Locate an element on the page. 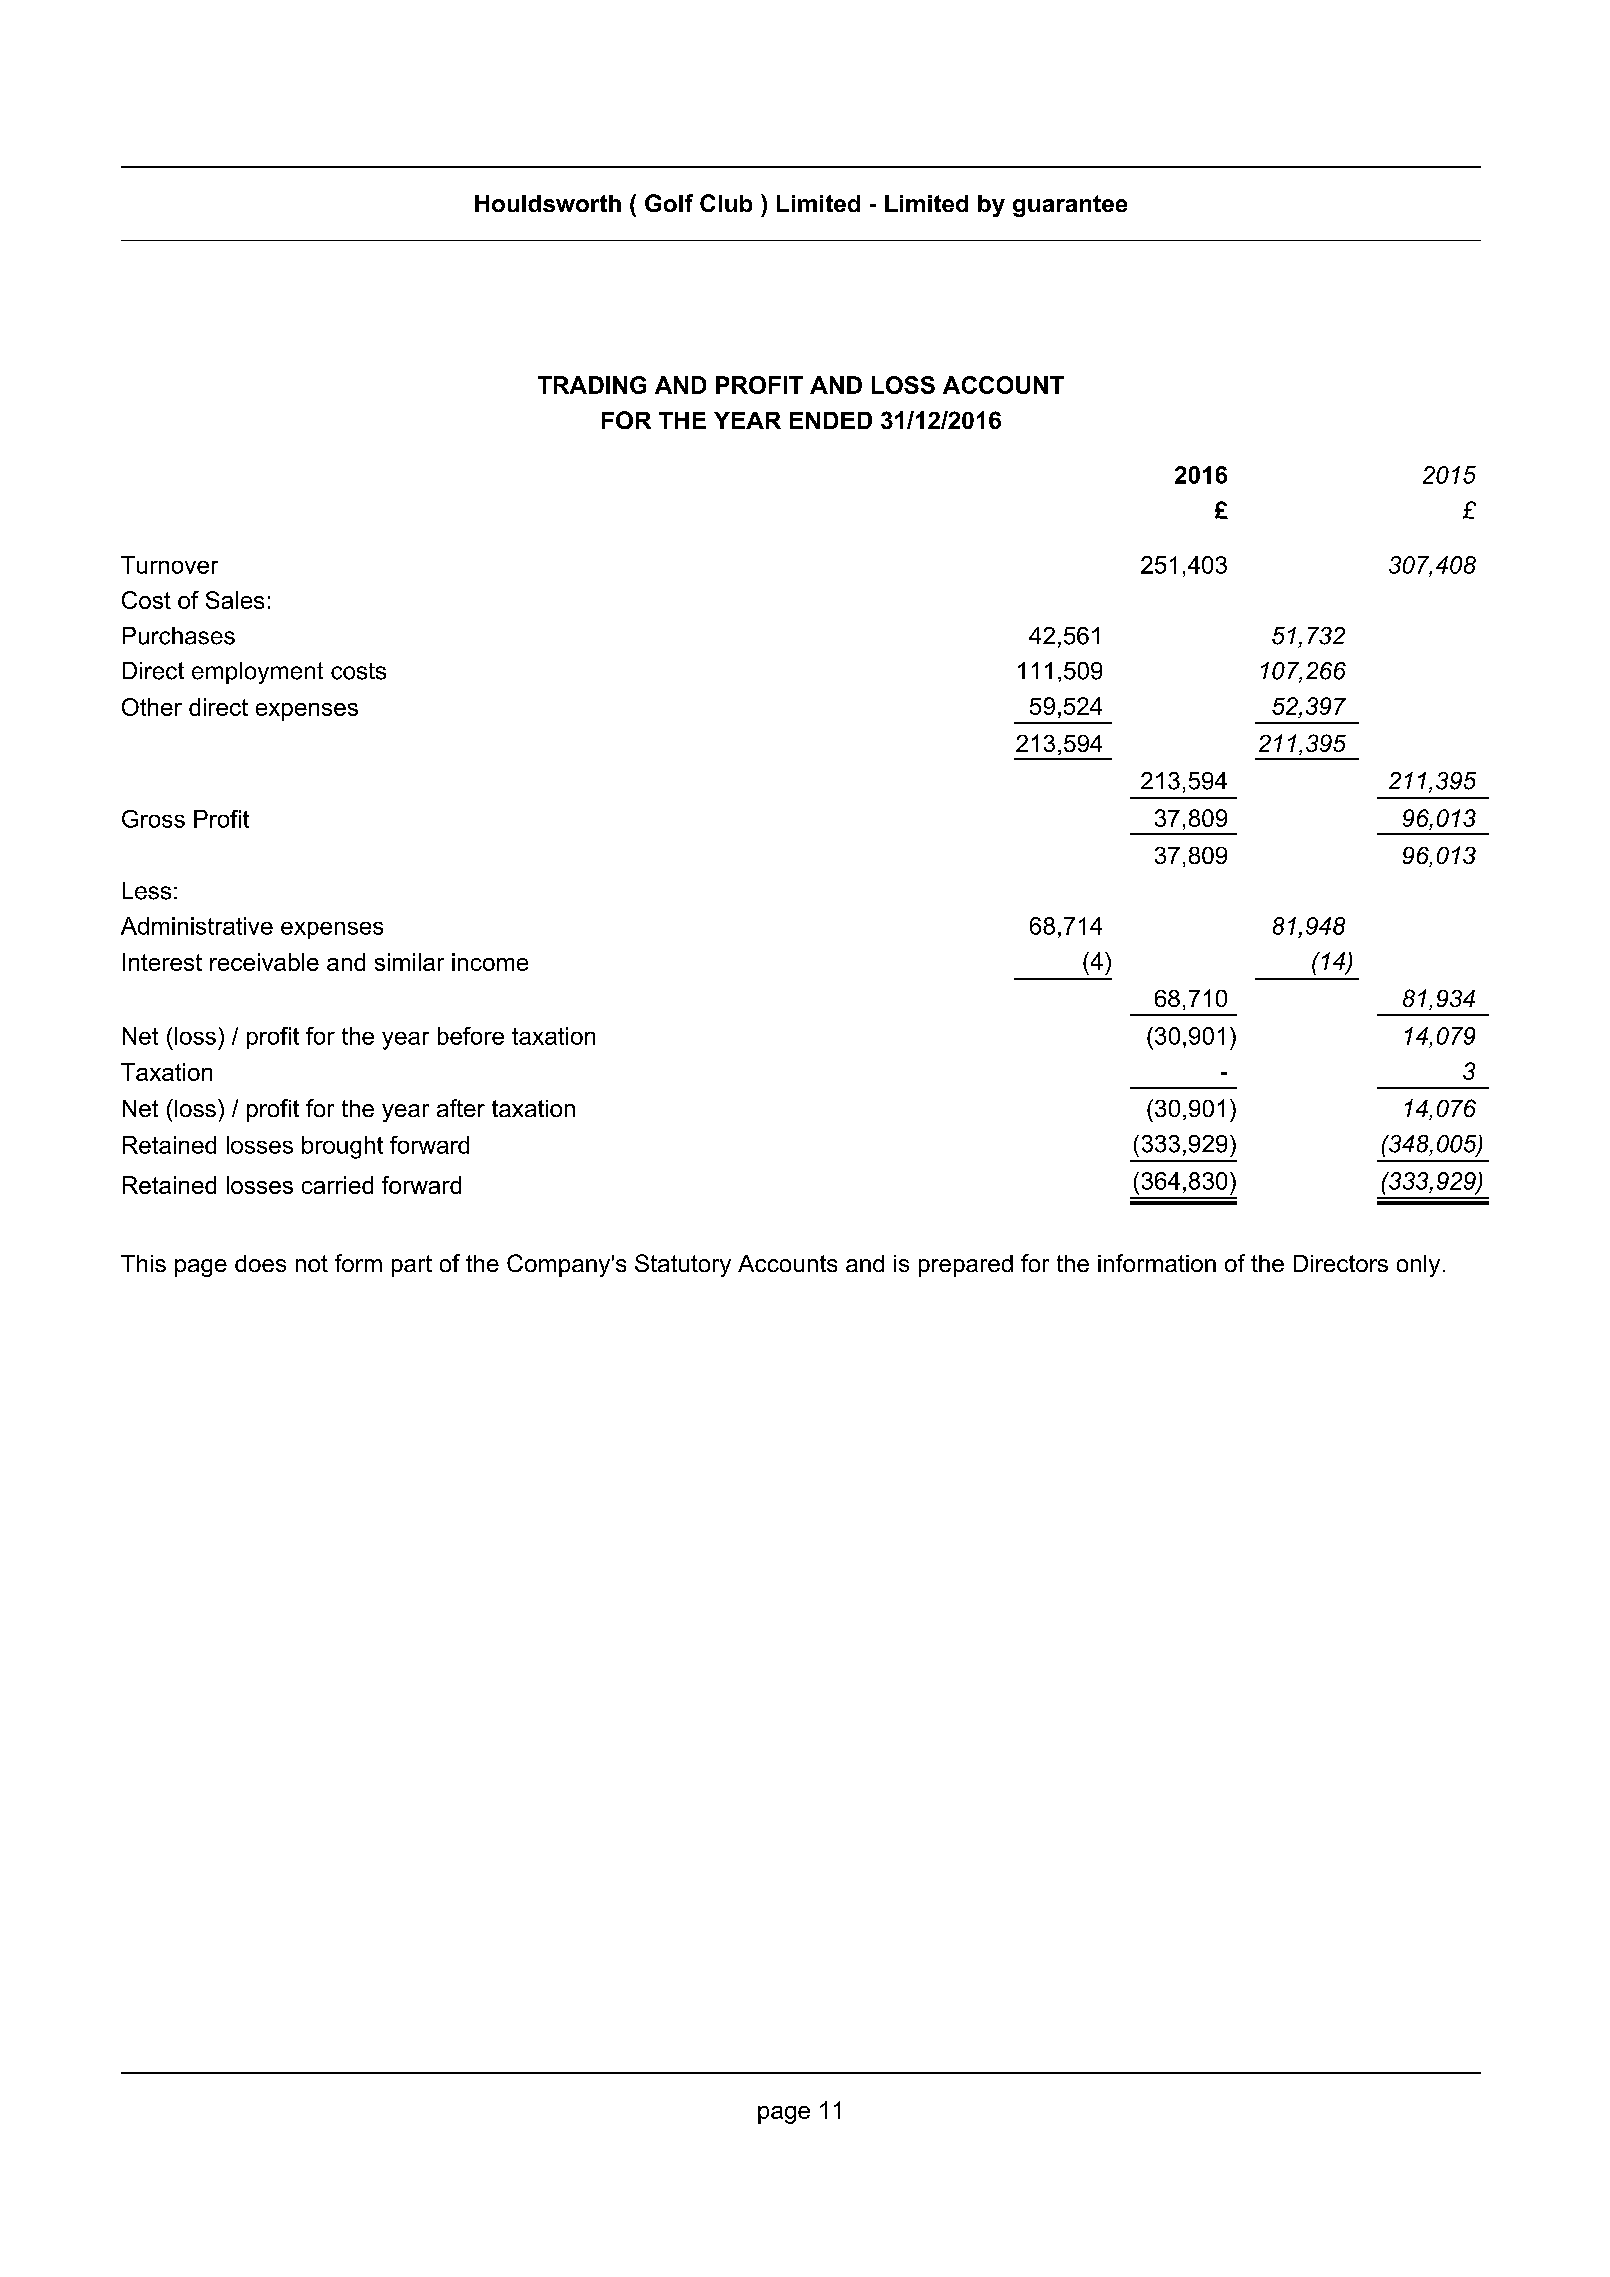  Golf is located at coordinates (669, 203).
